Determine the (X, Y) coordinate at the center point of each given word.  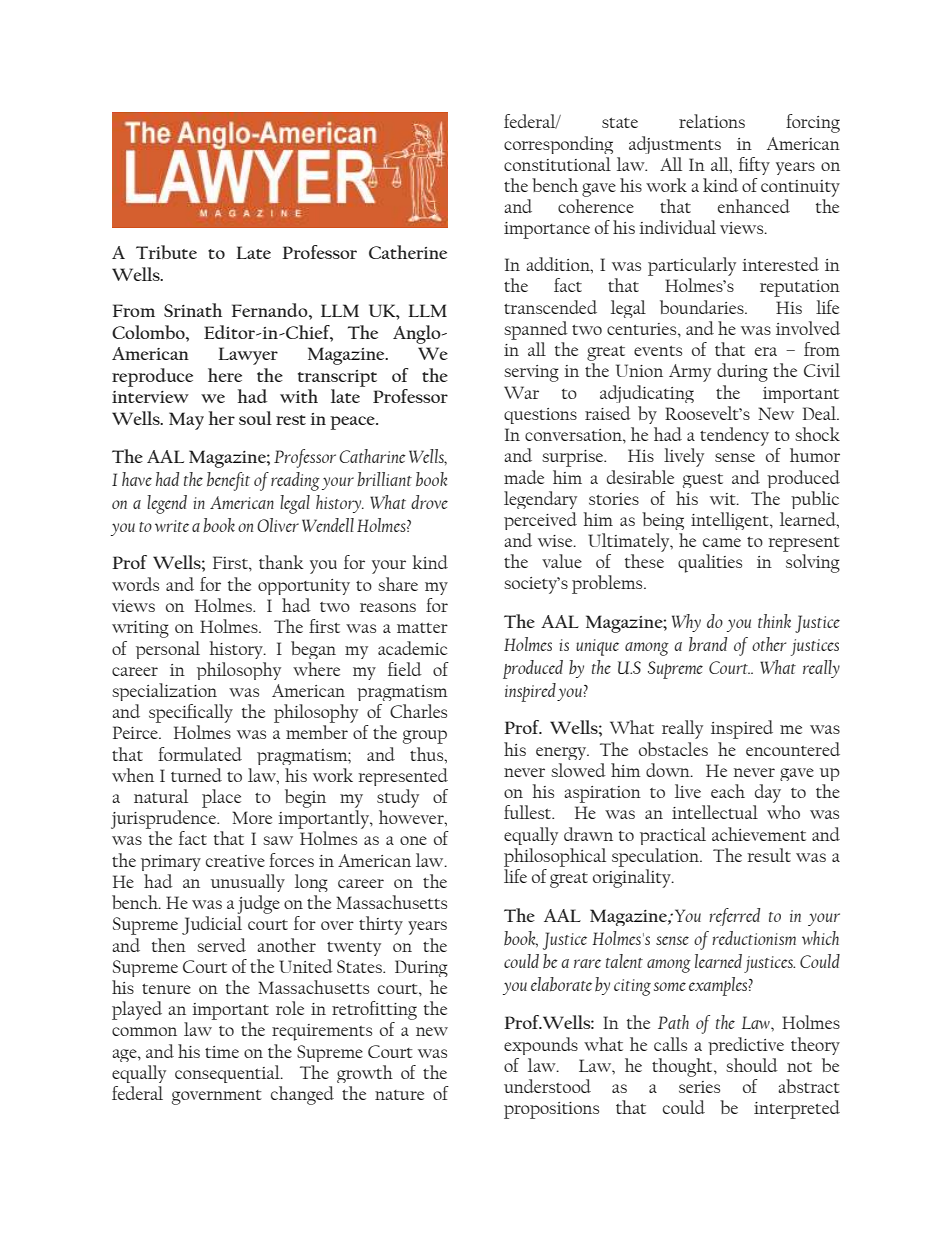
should (752, 1065)
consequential (228, 1074)
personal (168, 650)
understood (547, 1086)
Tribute (166, 252)
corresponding (558, 145)
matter (422, 628)
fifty (754, 166)
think (774, 621)
